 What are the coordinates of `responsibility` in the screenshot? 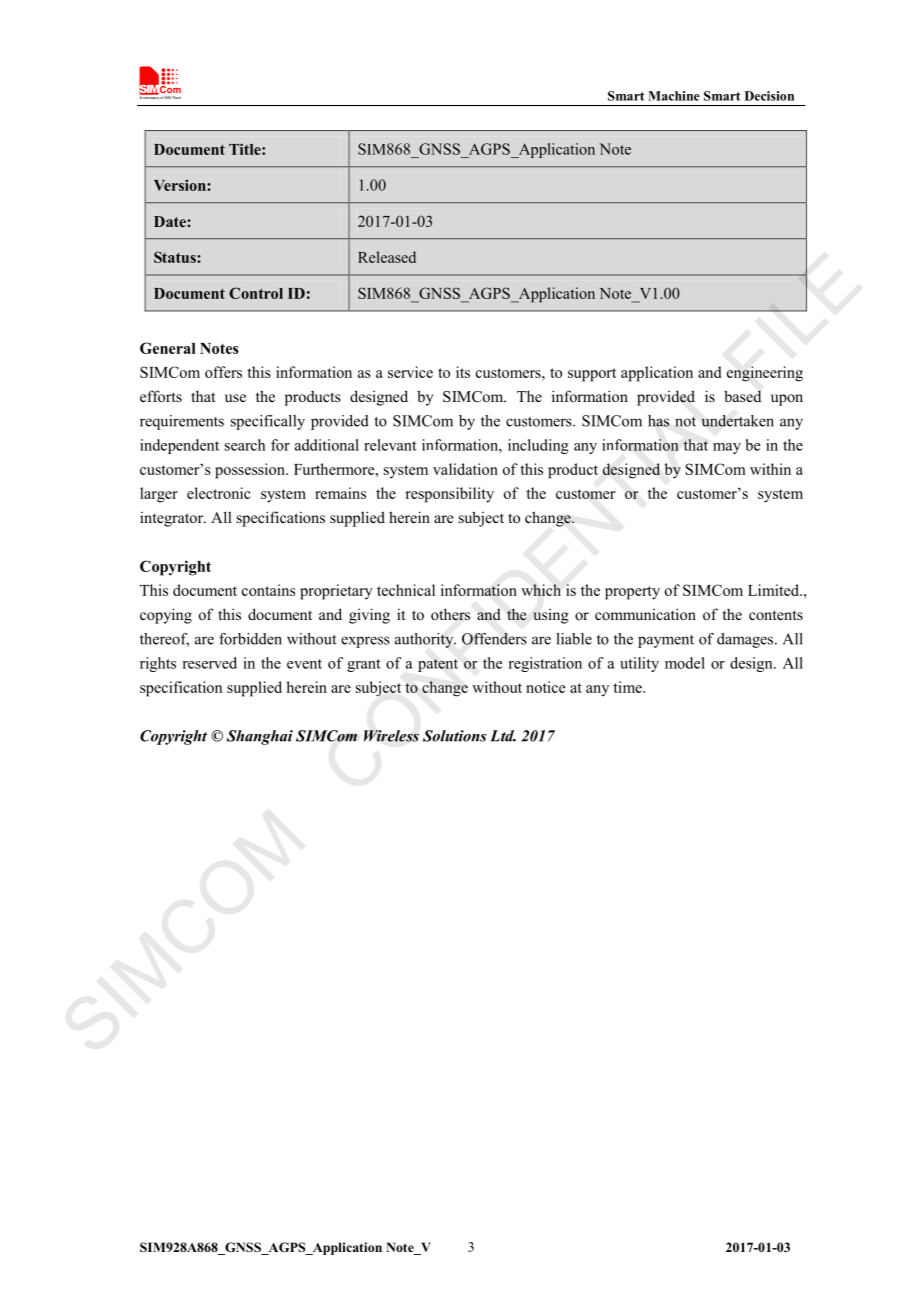 It's located at (450, 495).
